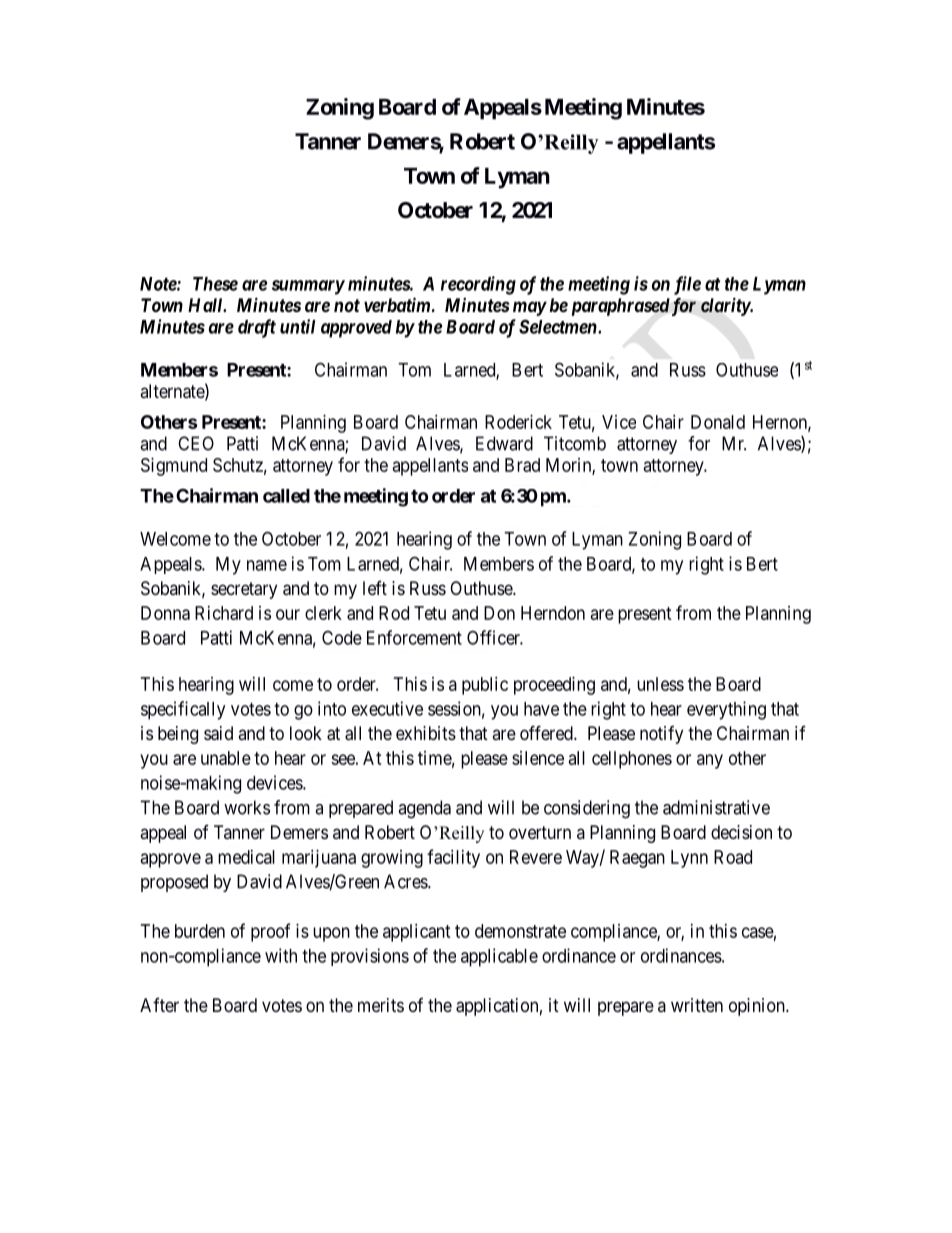 This document has width=952, height=1233. What do you see at coordinates (281, 955) in the document?
I see `with` at bounding box center [281, 955].
